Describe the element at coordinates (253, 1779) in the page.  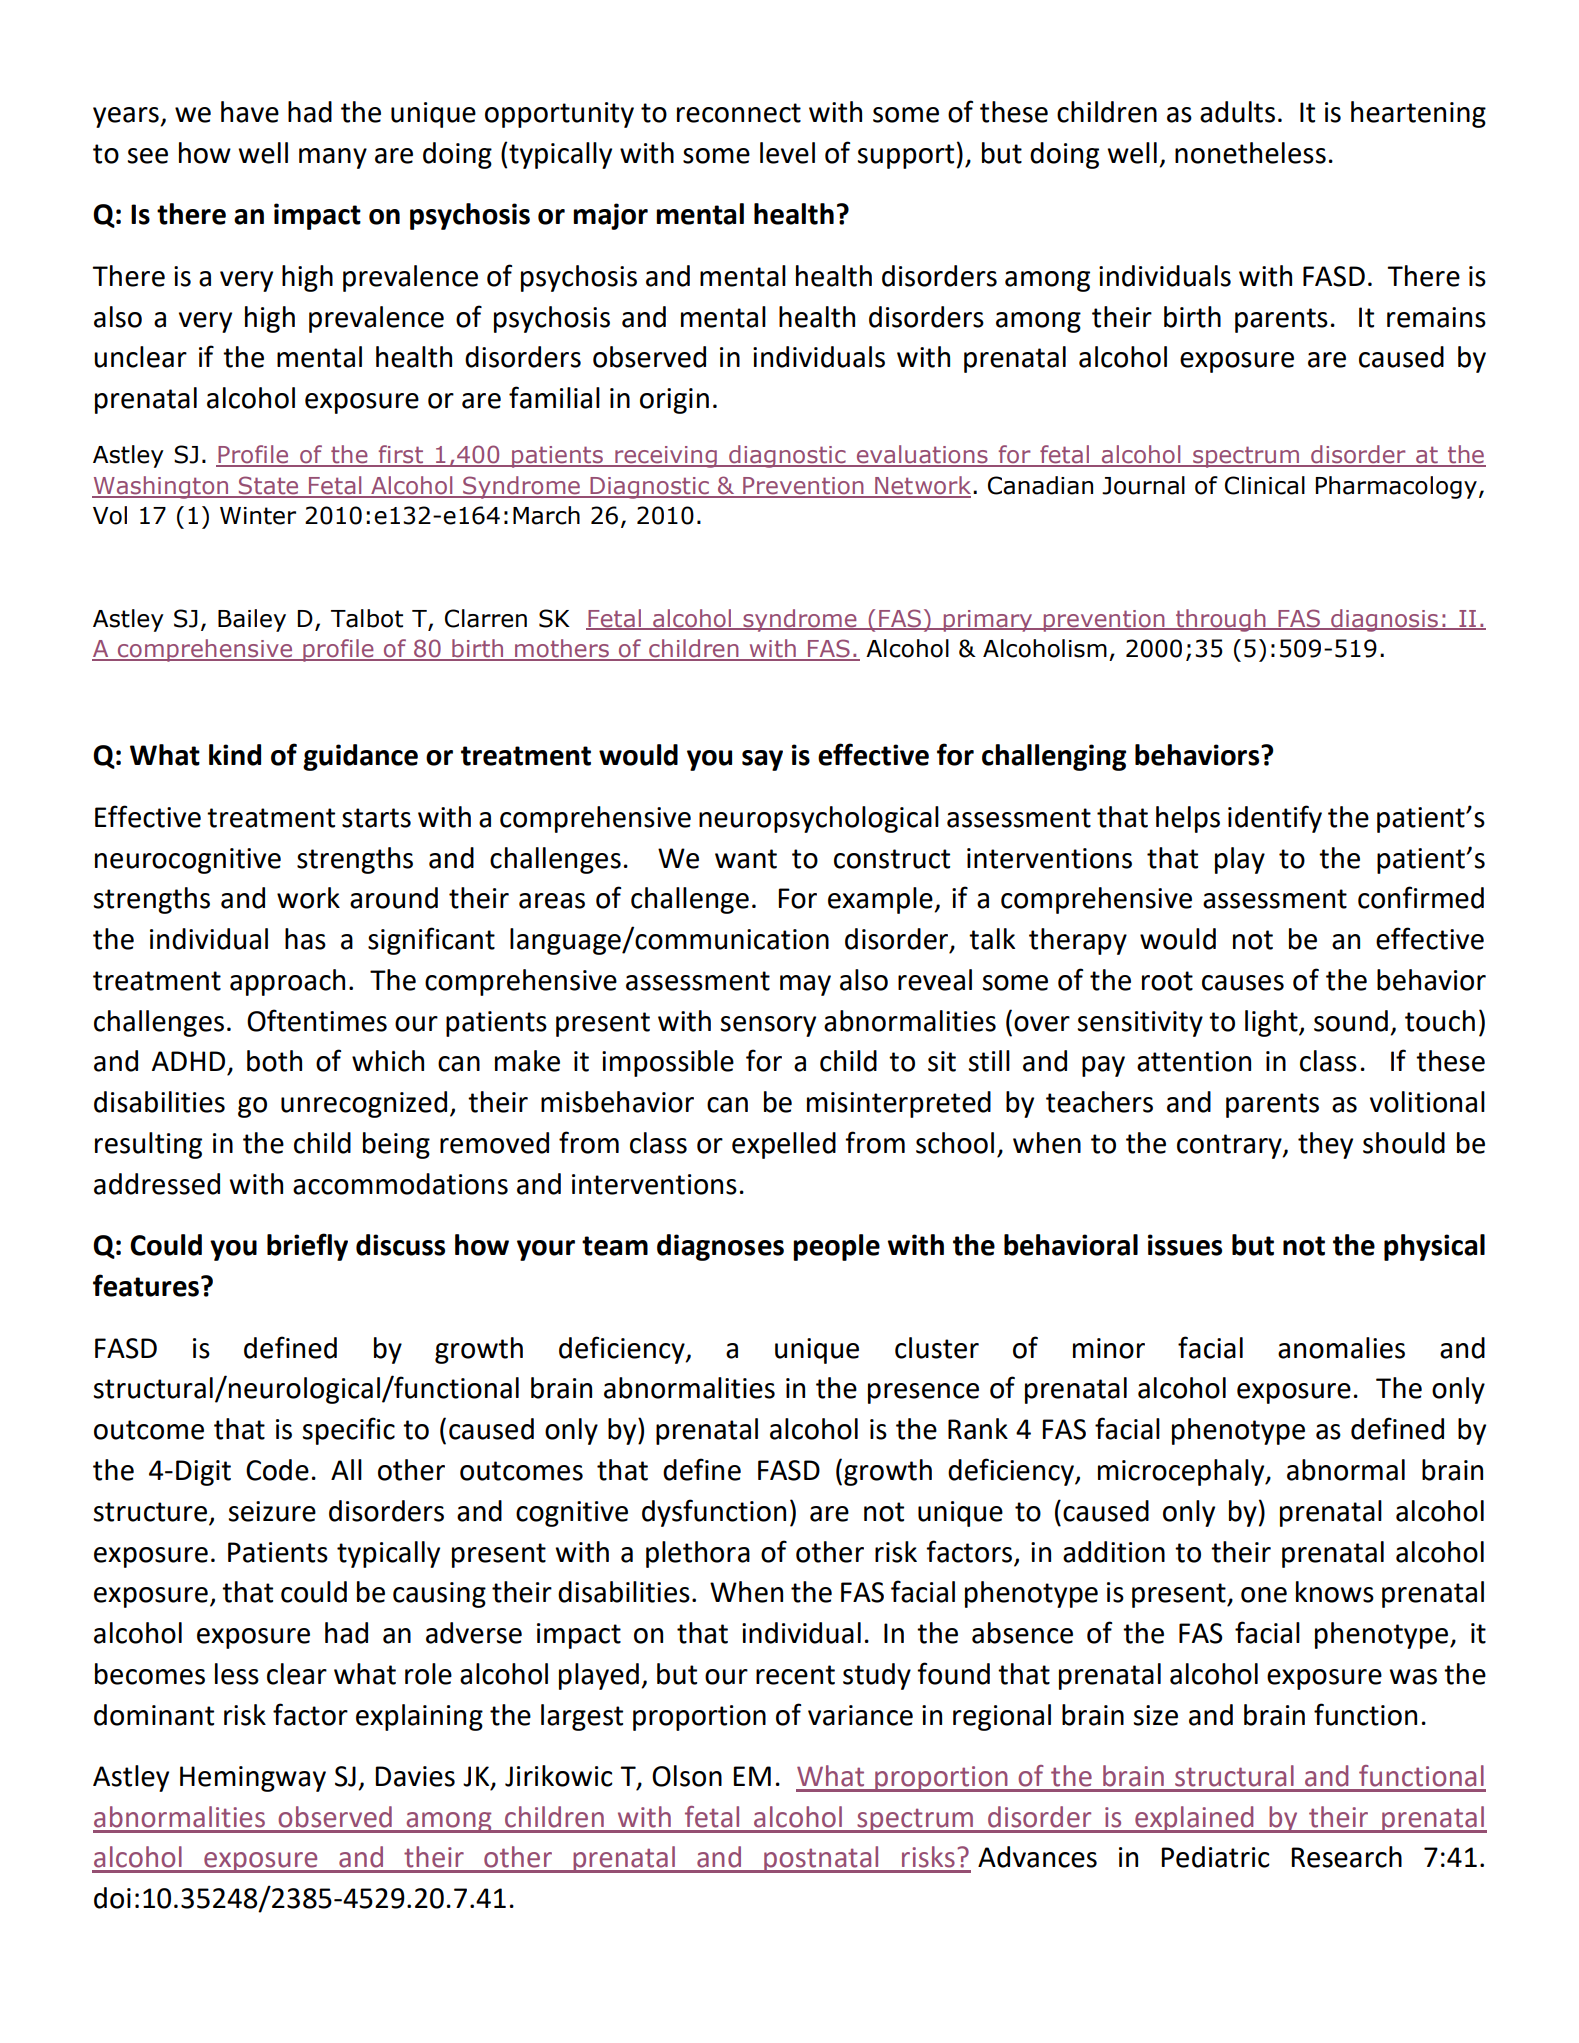
I see `Hemingway` at that location.
